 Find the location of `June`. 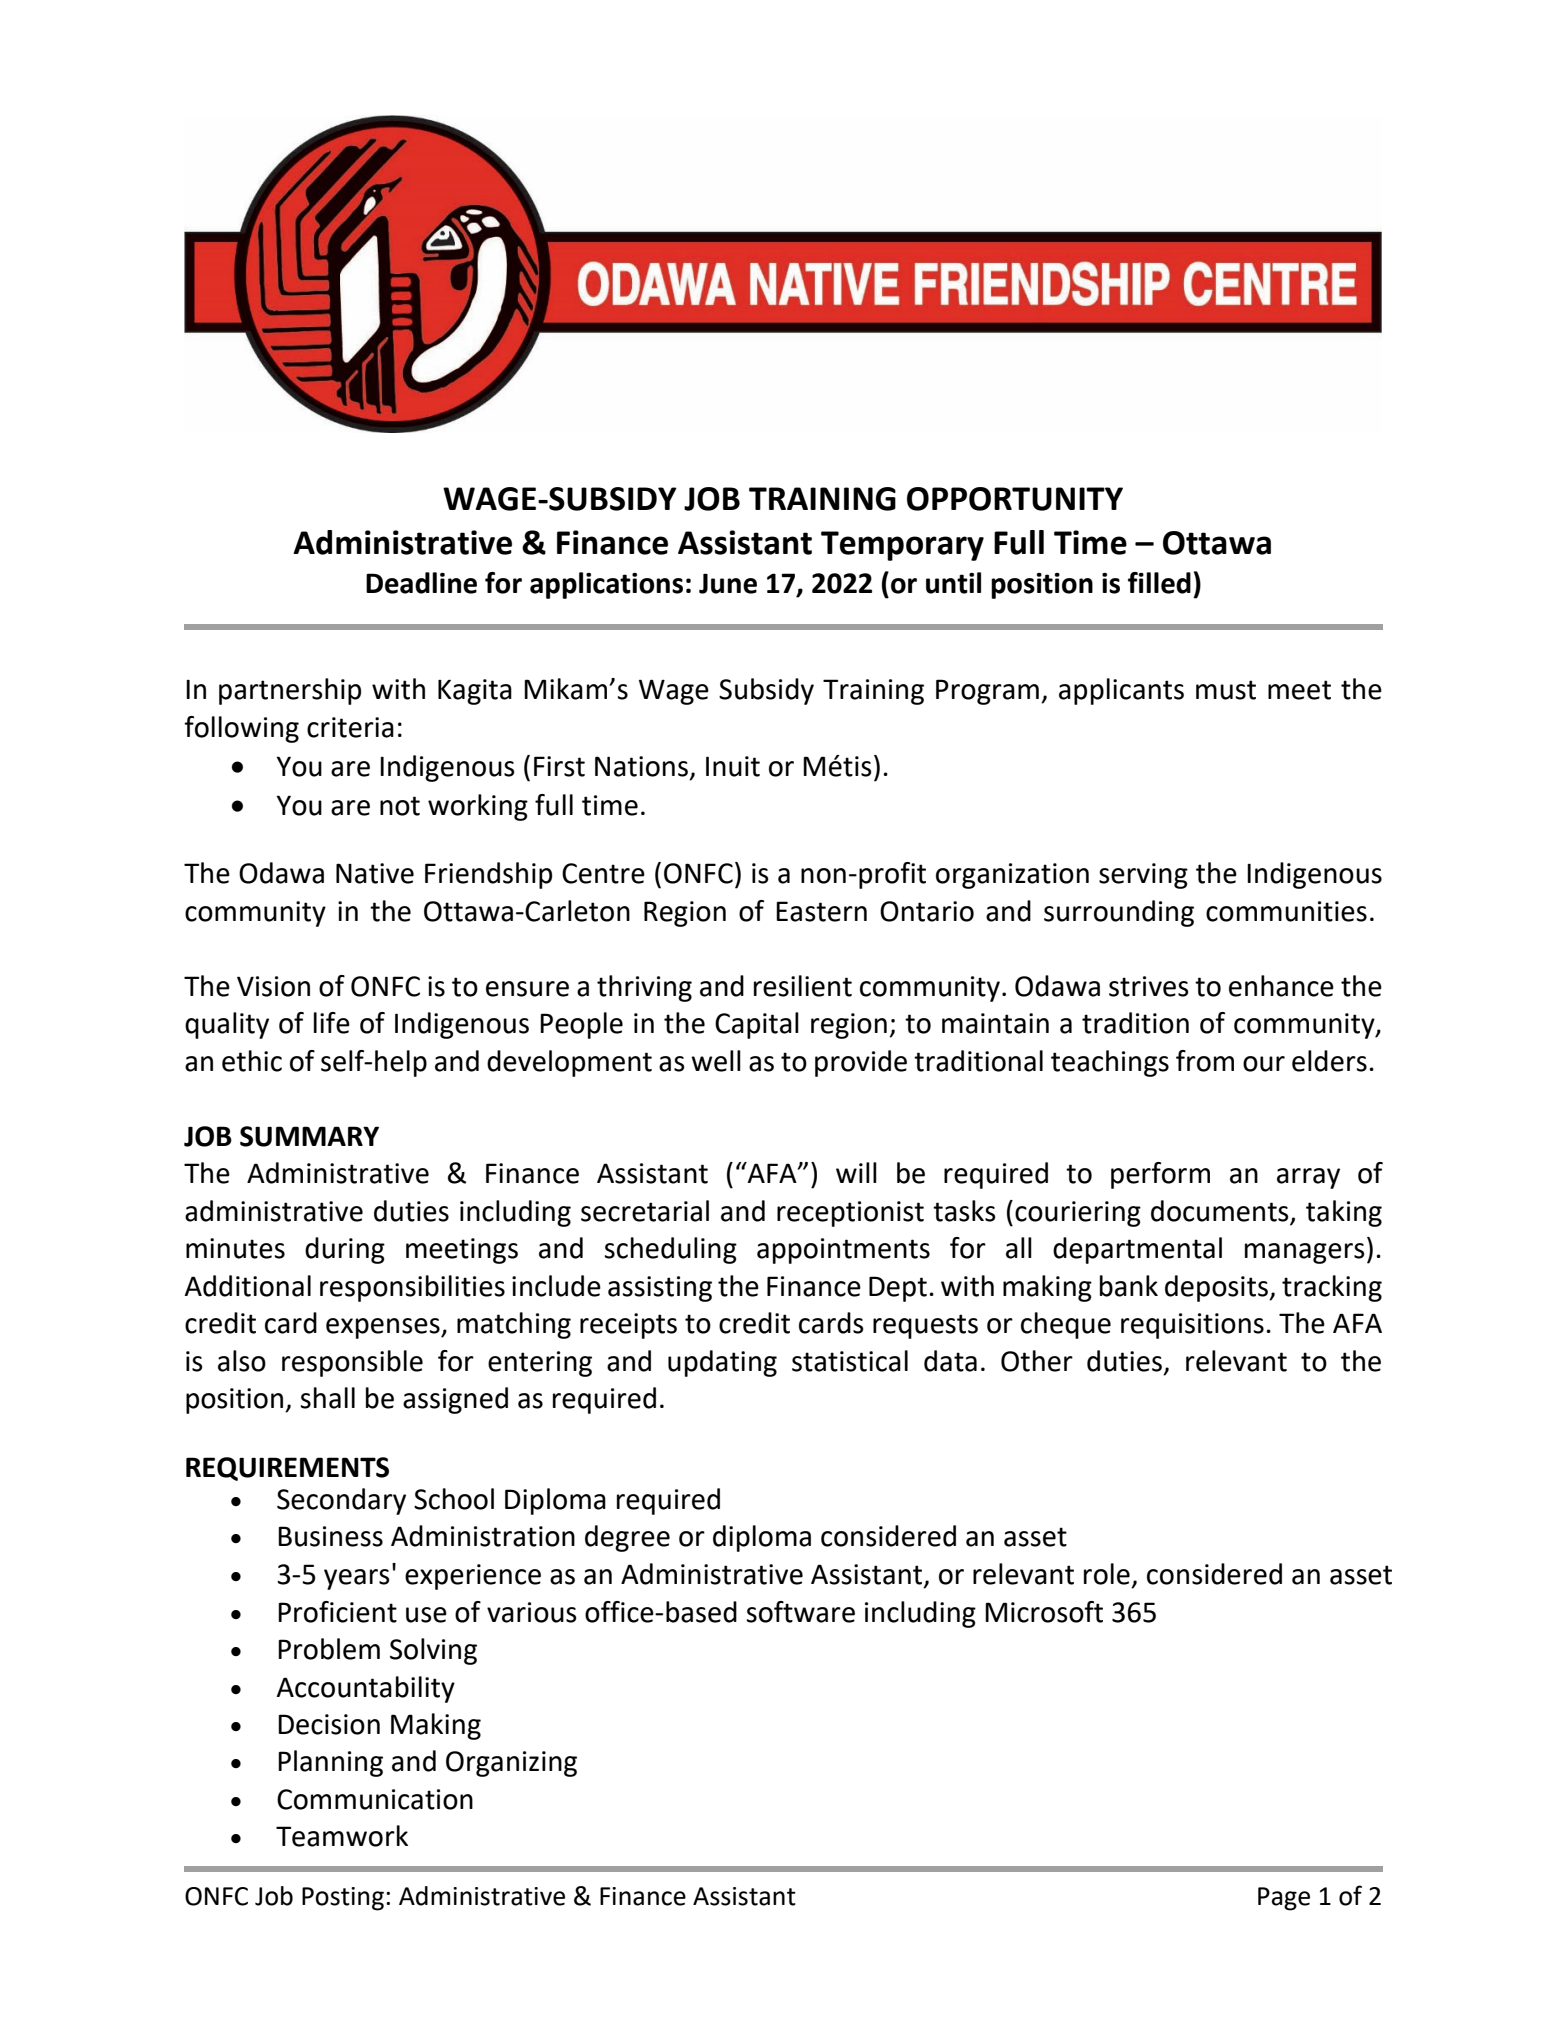

June is located at coordinates (728, 583).
